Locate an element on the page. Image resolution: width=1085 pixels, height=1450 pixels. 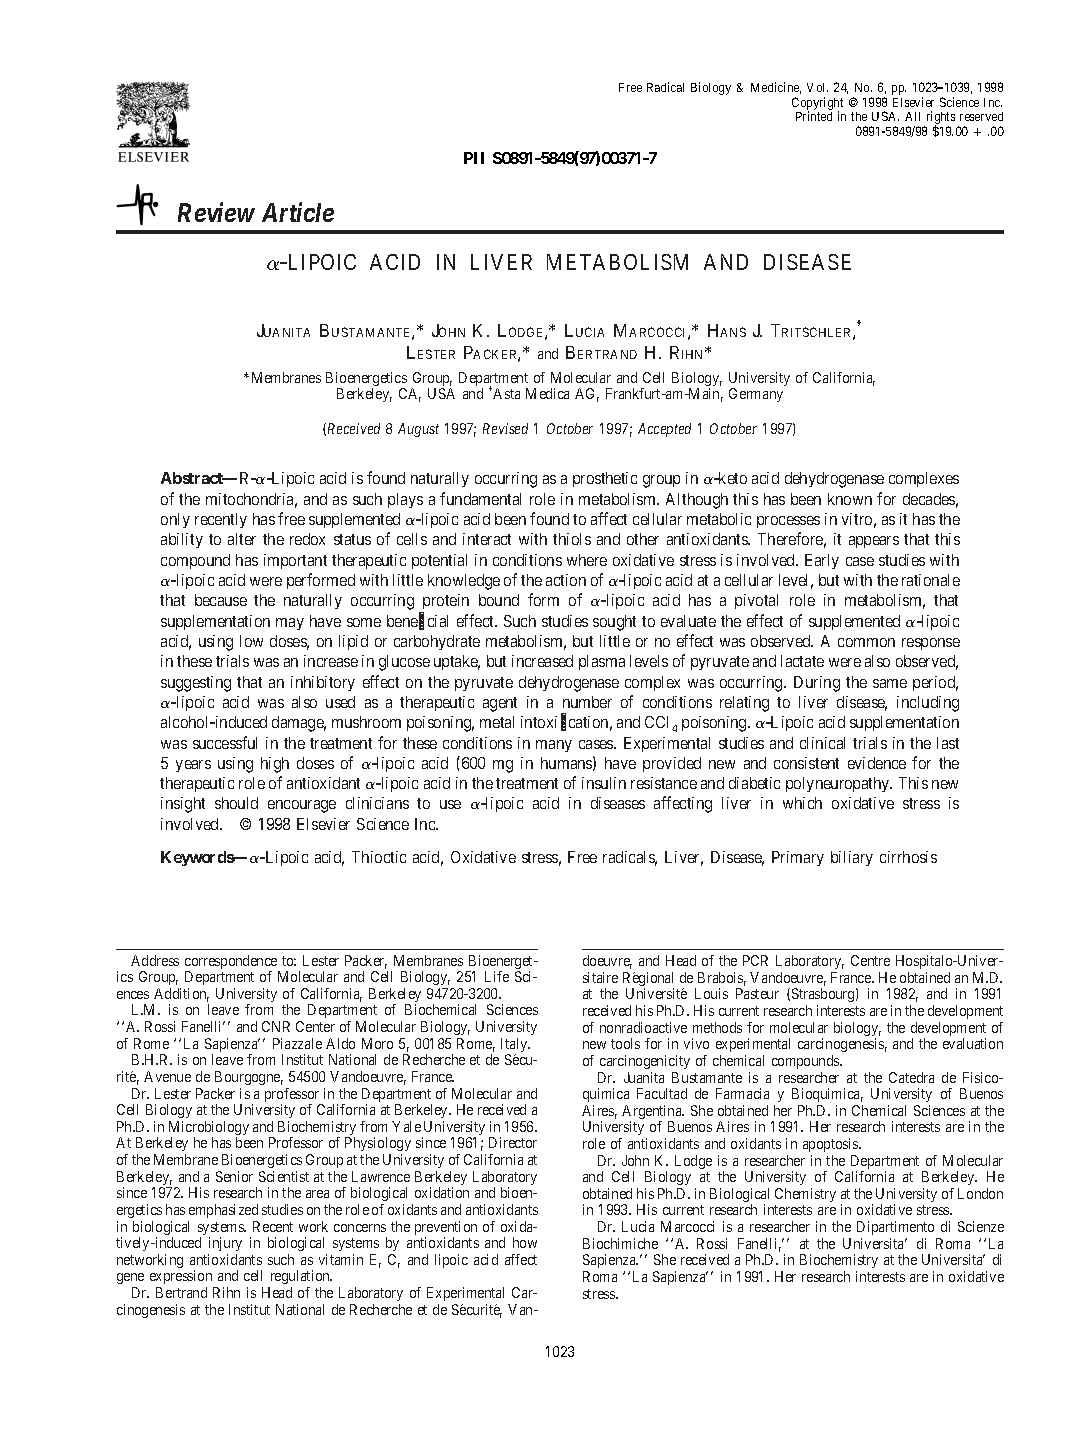
cirrhosis is located at coordinates (908, 857).
